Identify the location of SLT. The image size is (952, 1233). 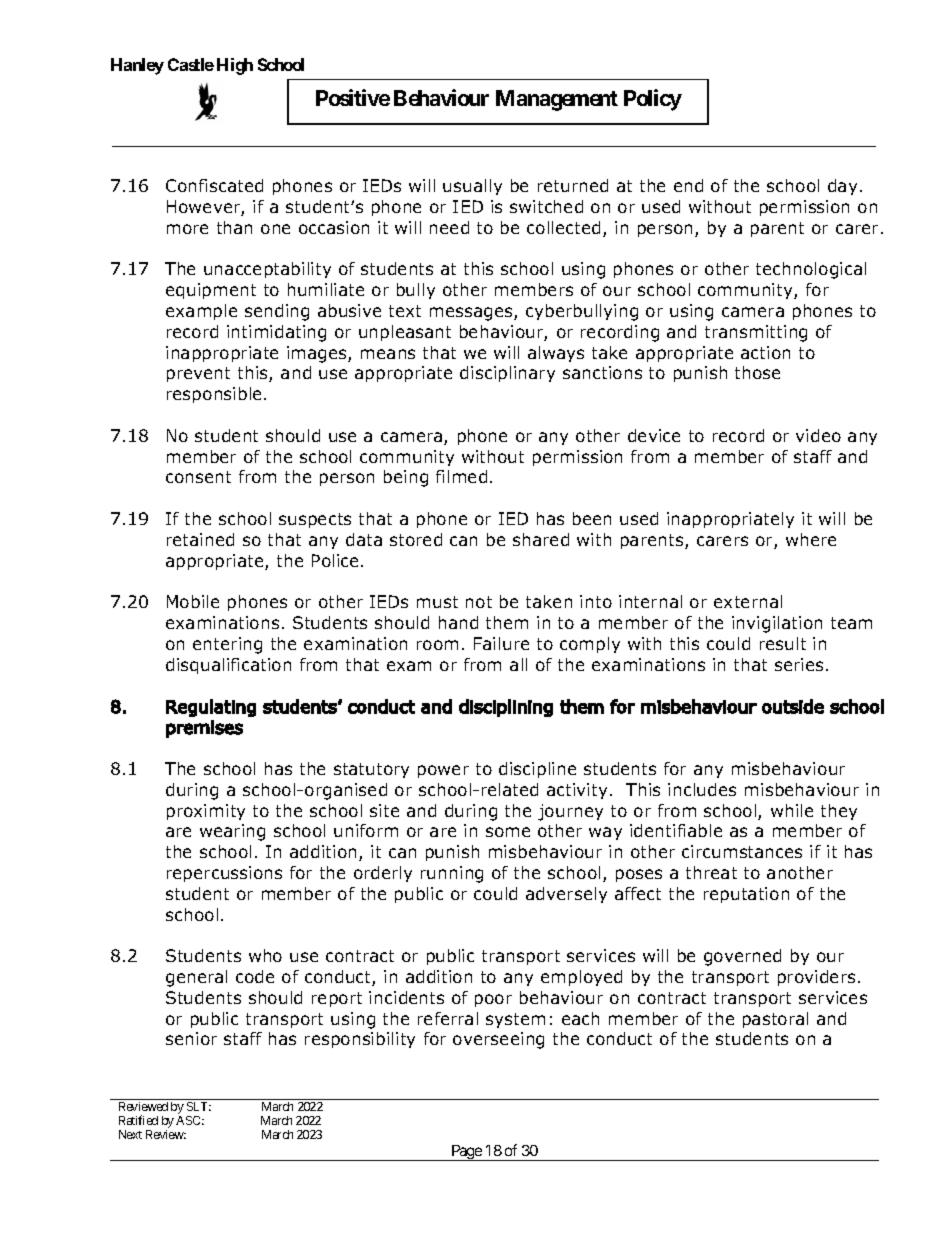
(199, 1106).
